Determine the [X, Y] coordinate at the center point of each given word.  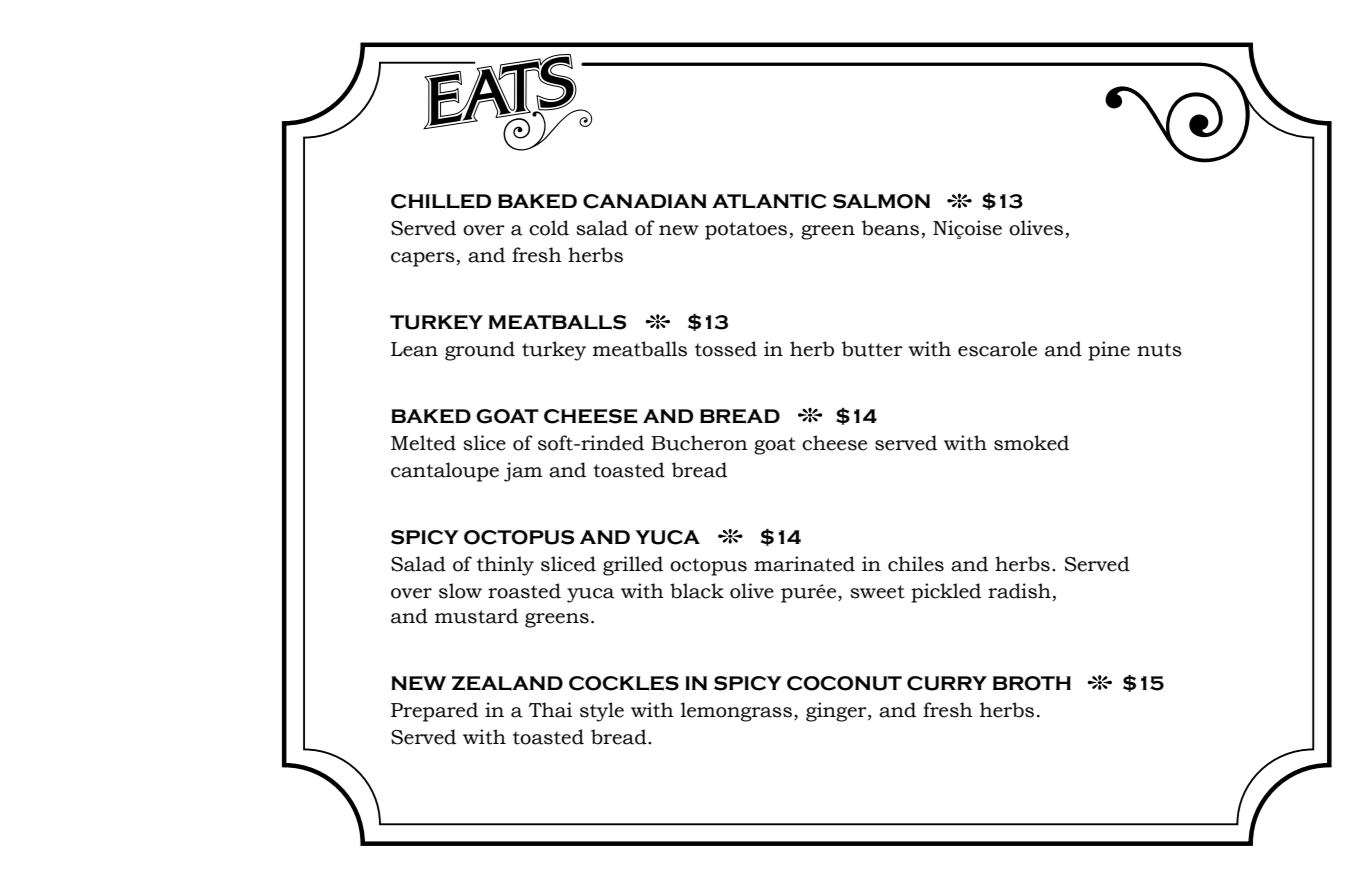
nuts [1159, 350]
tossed [726, 349]
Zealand [507, 683]
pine [1109, 351]
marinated [804, 564]
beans [890, 228]
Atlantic [769, 201]
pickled [946, 593]
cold [549, 228]
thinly [505, 566]
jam [523, 472]
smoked [1031, 443]
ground [480, 351]
